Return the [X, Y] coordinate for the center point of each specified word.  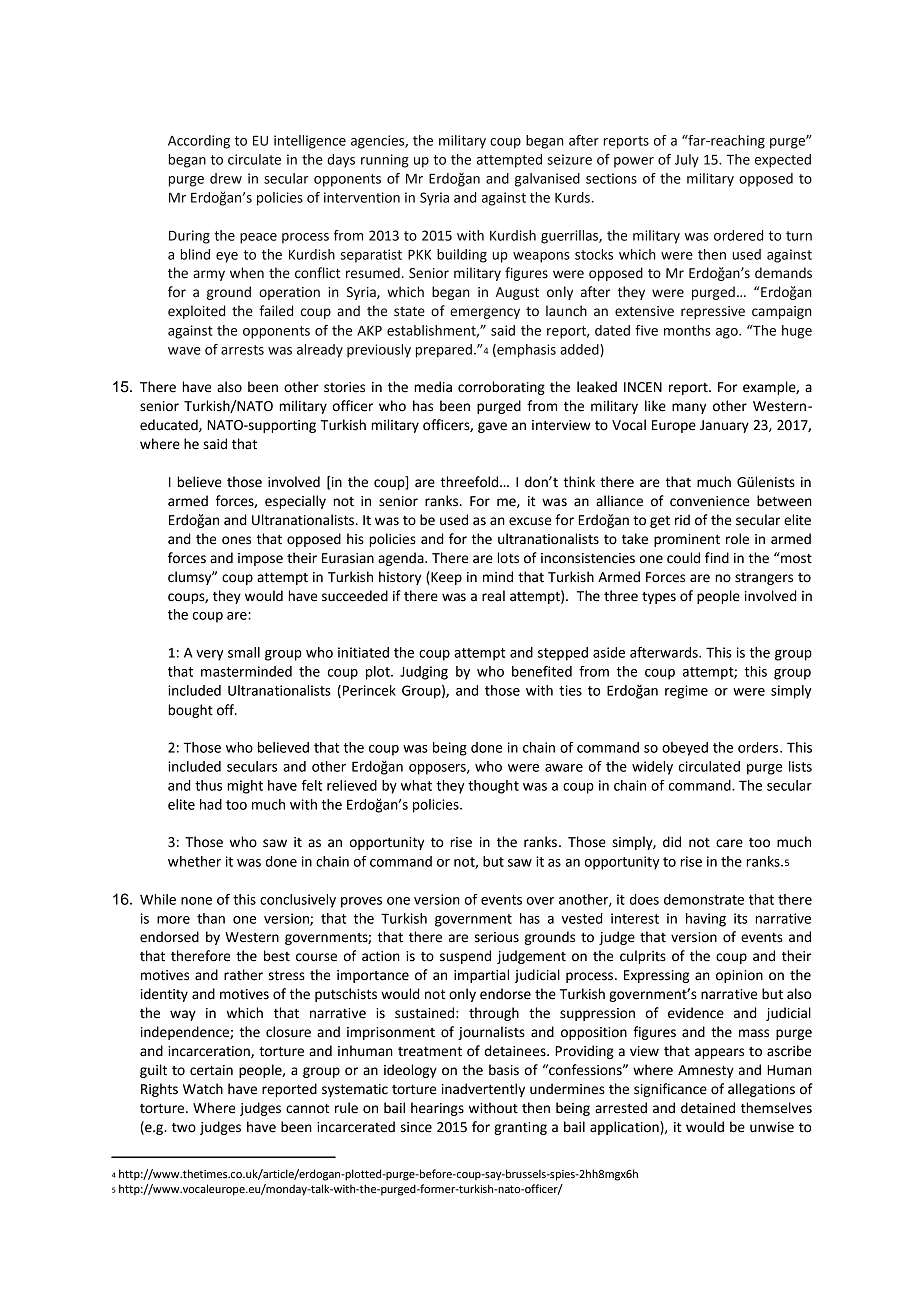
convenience [709, 501]
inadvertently [483, 1090]
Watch [203, 1089]
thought [493, 787]
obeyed [685, 749]
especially [295, 502]
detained [708, 1108]
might [245, 787]
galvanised [547, 180]
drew [226, 178]
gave [492, 427]
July [687, 161]
